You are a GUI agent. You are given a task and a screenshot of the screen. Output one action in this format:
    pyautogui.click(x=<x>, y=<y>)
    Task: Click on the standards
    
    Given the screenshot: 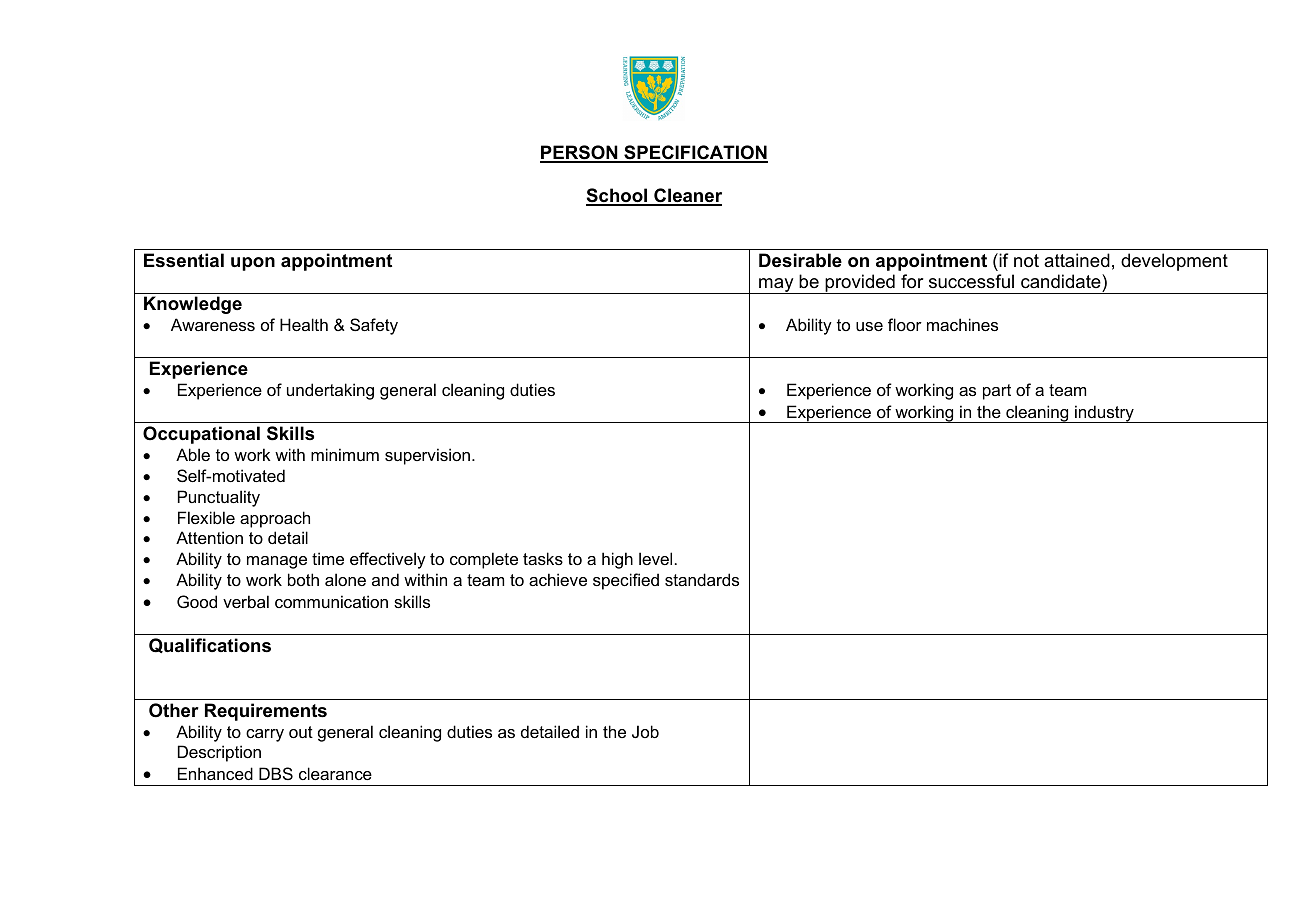 What is the action you would take?
    pyautogui.click(x=702, y=579)
